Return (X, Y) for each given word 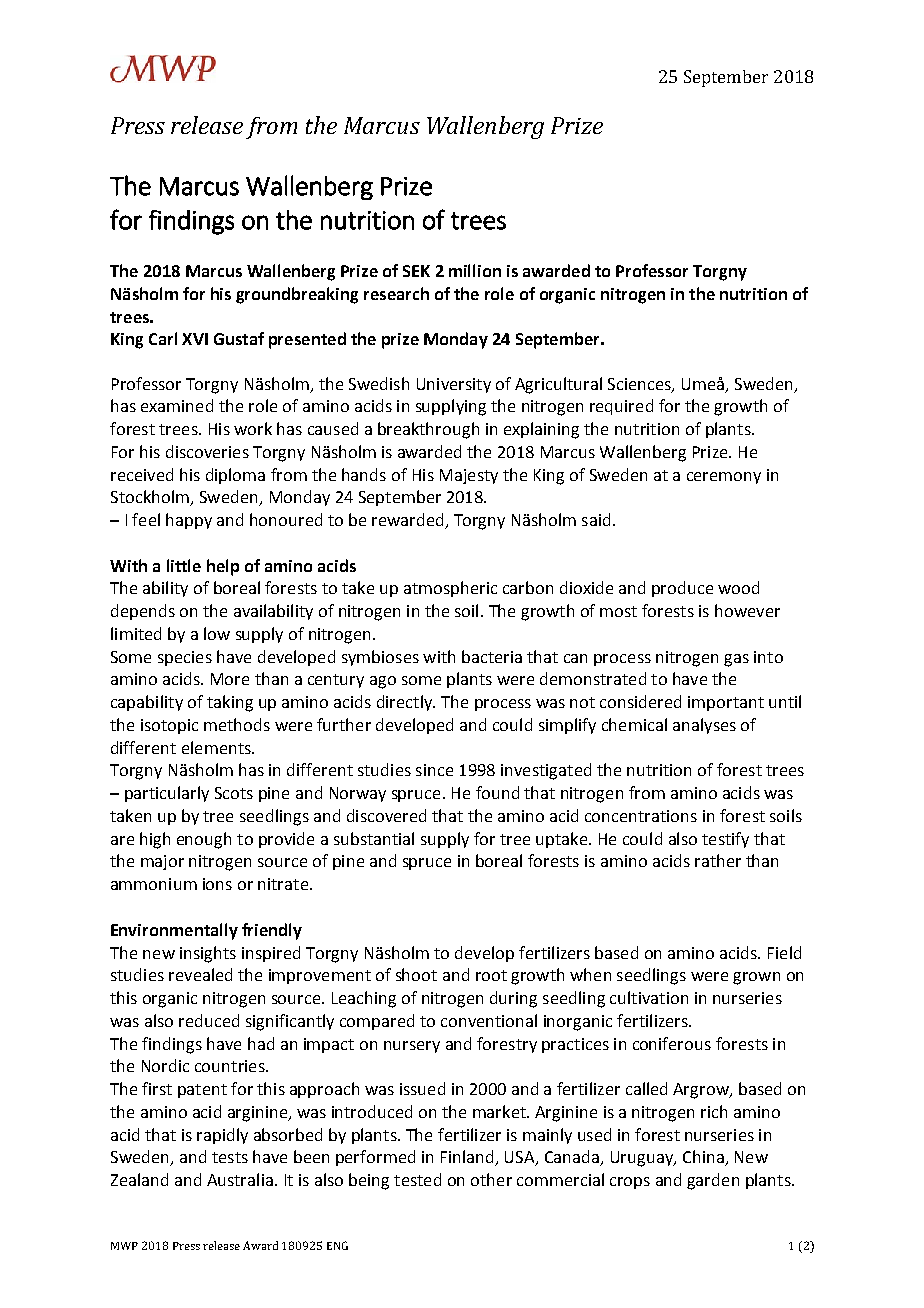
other (491, 1179)
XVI (195, 339)
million (475, 270)
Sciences (640, 385)
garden (713, 1181)
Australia (240, 1179)
